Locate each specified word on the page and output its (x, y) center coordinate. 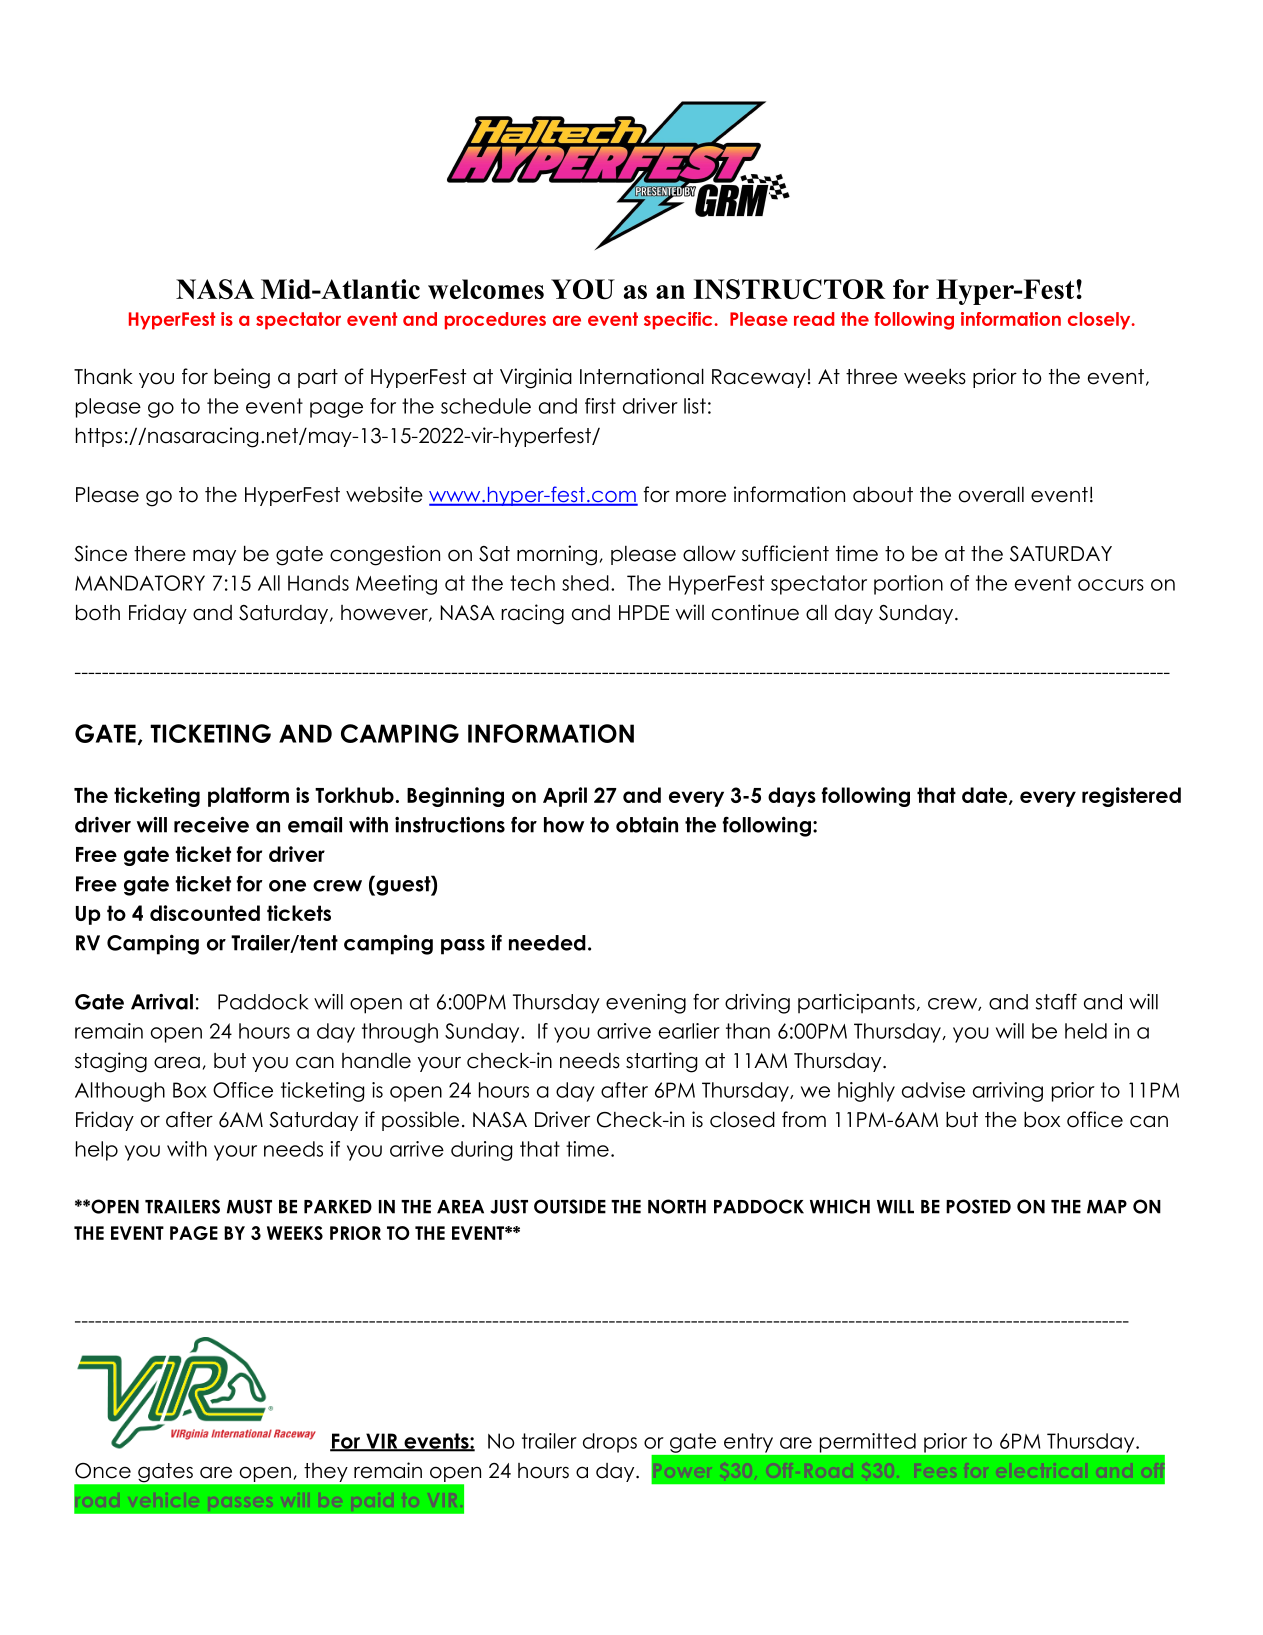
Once (103, 1471)
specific (678, 321)
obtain (647, 825)
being (242, 378)
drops (610, 1443)
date (986, 796)
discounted (205, 913)
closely (1100, 321)
